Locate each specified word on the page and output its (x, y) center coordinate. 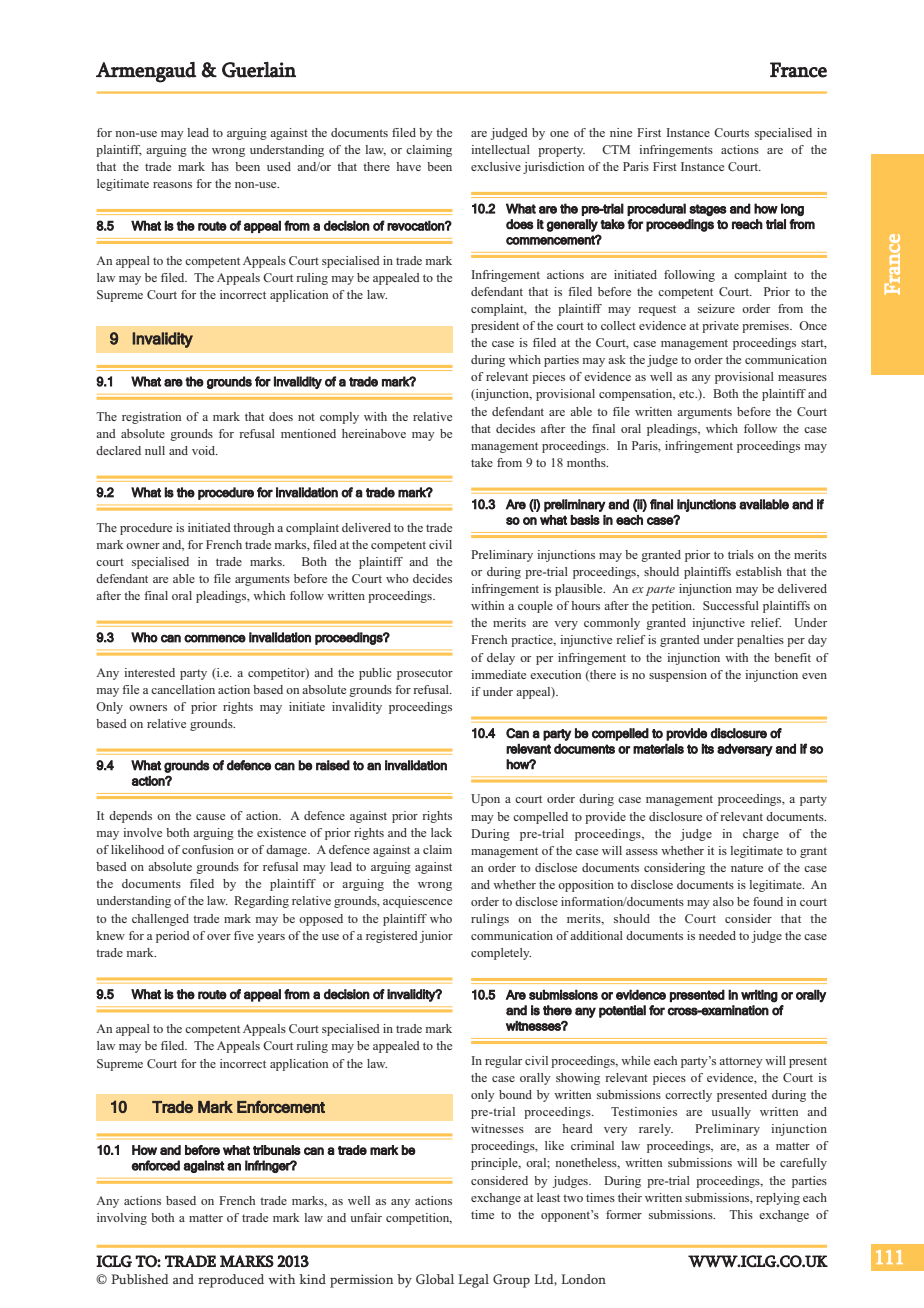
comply (339, 418)
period (173, 937)
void (205, 450)
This (741, 1214)
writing (759, 996)
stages (708, 210)
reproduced (231, 1281)
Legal (473, 1281)
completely (501, 954)
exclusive (496, 166)
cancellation (183, 689)
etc (688, 394)
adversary (745, 750)
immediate (498, 674)
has (220, 166)
